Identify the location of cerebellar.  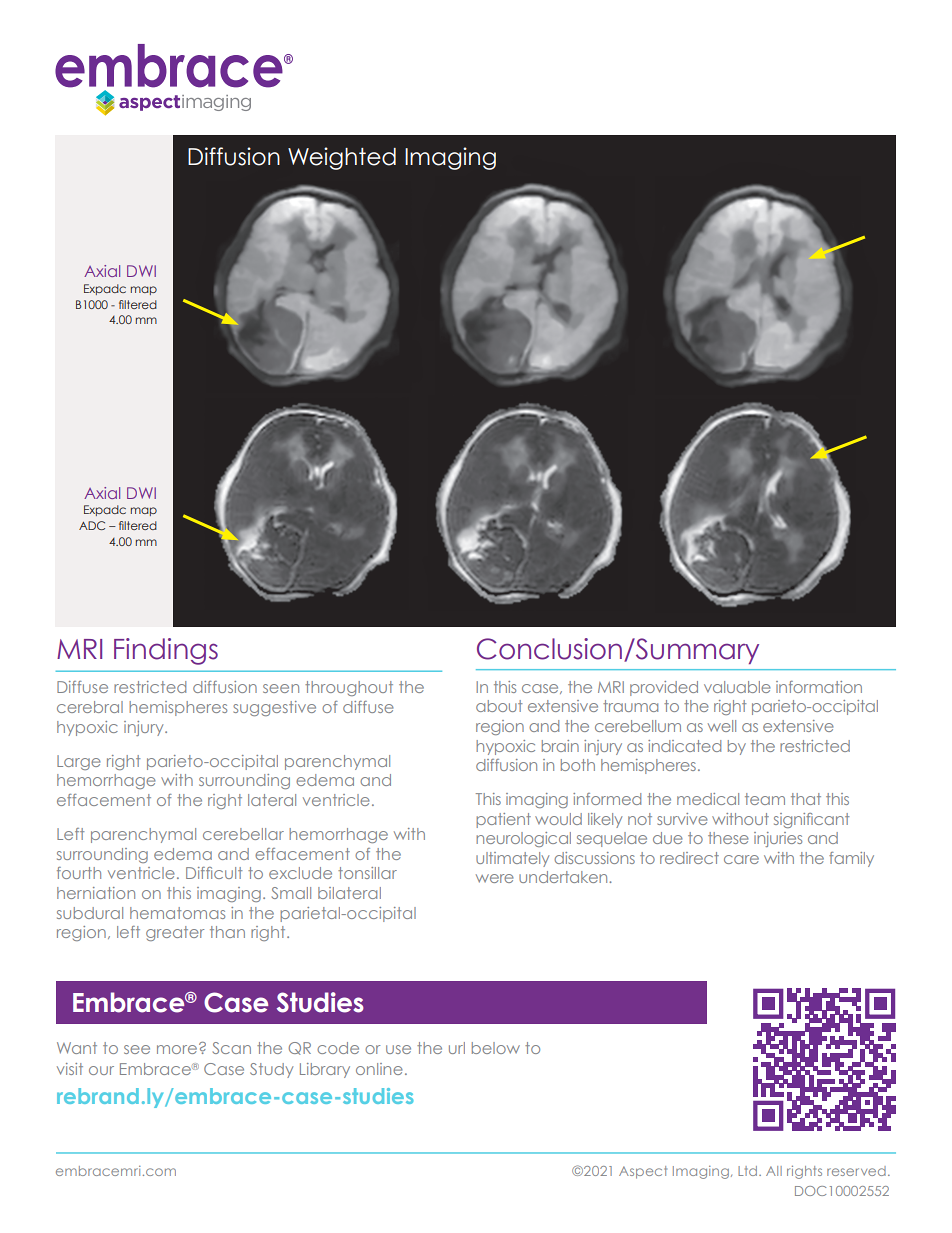
(243, 834).
